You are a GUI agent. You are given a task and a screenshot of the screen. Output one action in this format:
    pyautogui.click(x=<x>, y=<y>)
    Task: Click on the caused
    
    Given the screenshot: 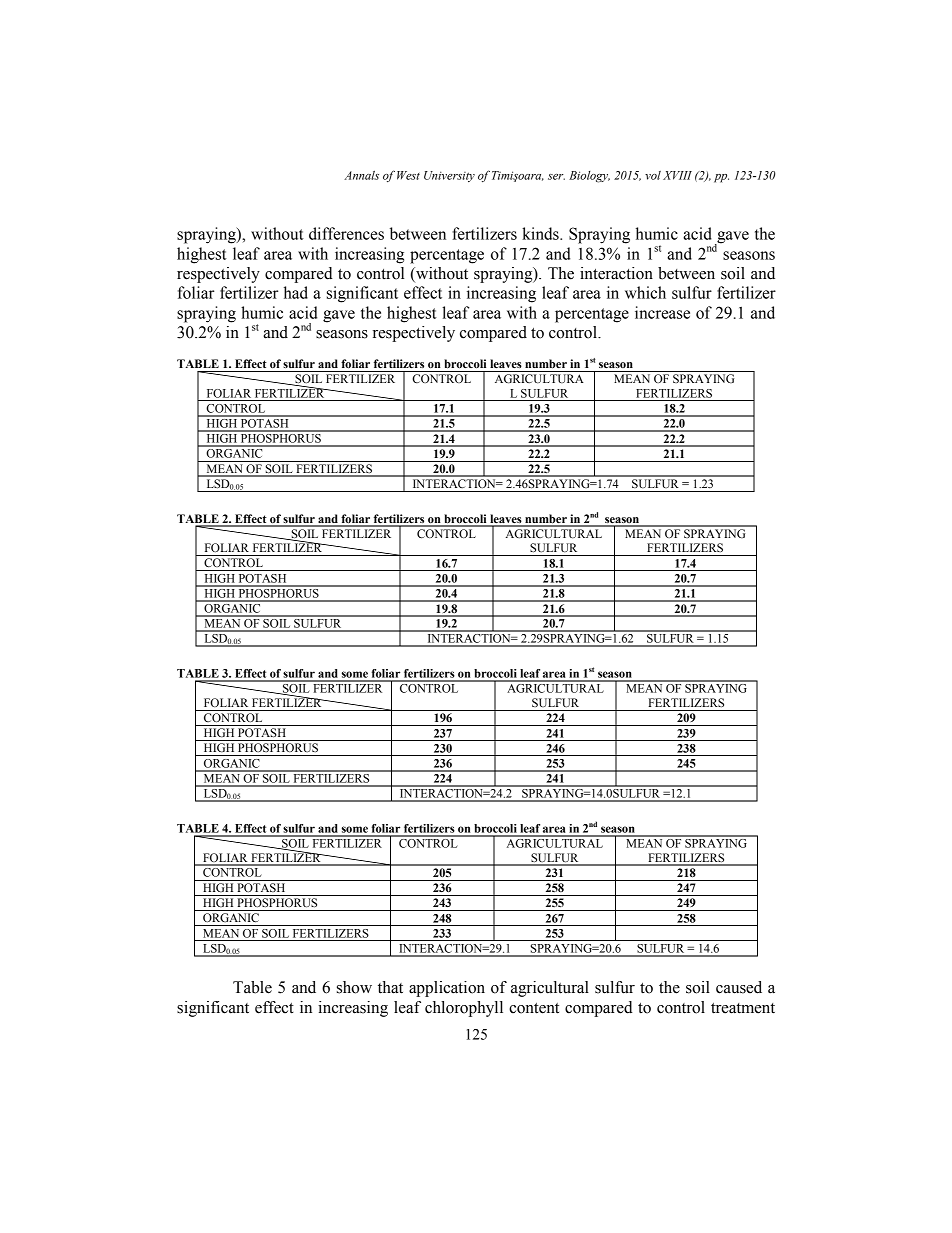 What is the action you would take?
    pyautogui.click(x=739, y=987)
